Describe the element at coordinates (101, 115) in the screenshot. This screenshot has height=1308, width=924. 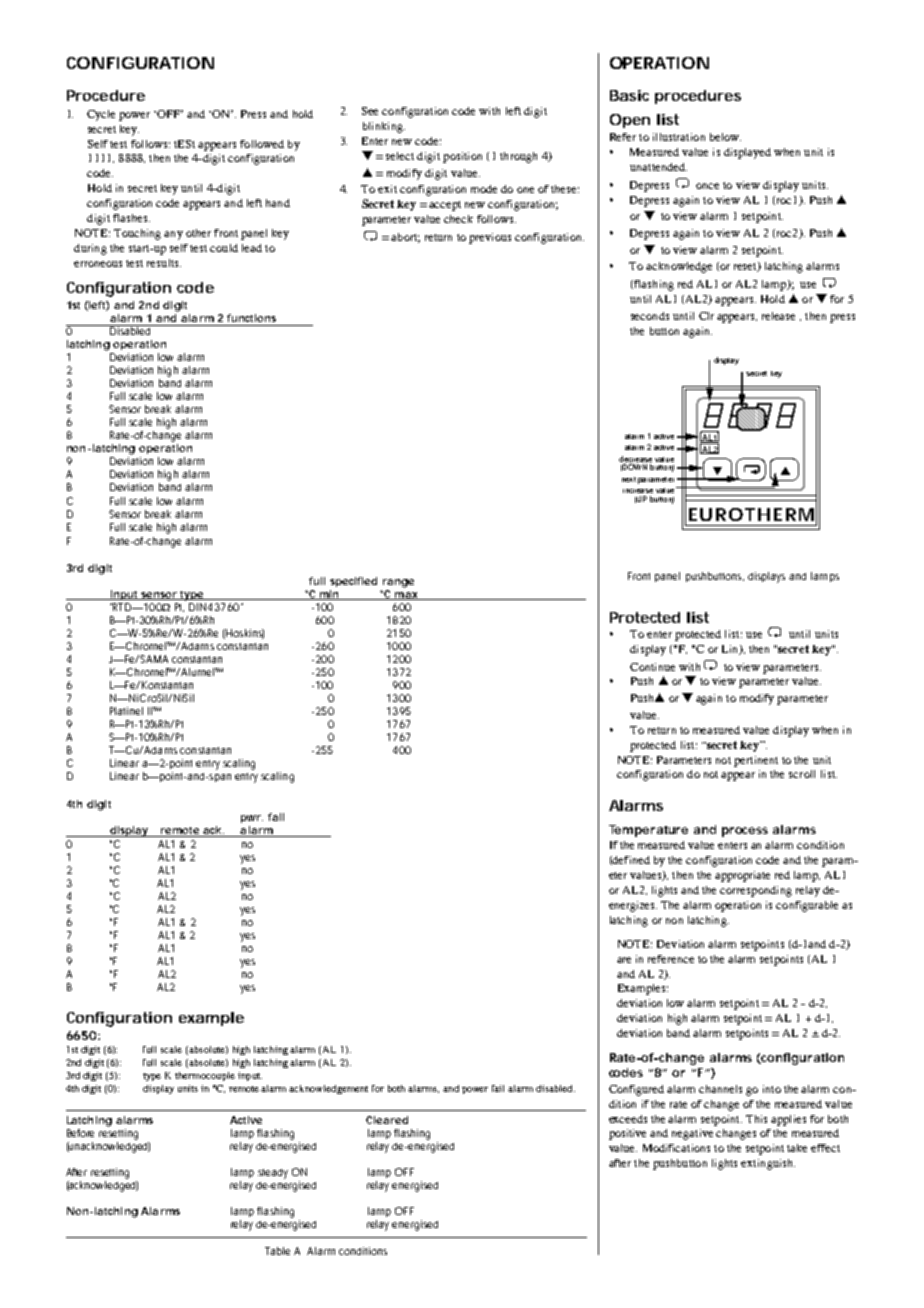
I see `Cycle` at that location.
